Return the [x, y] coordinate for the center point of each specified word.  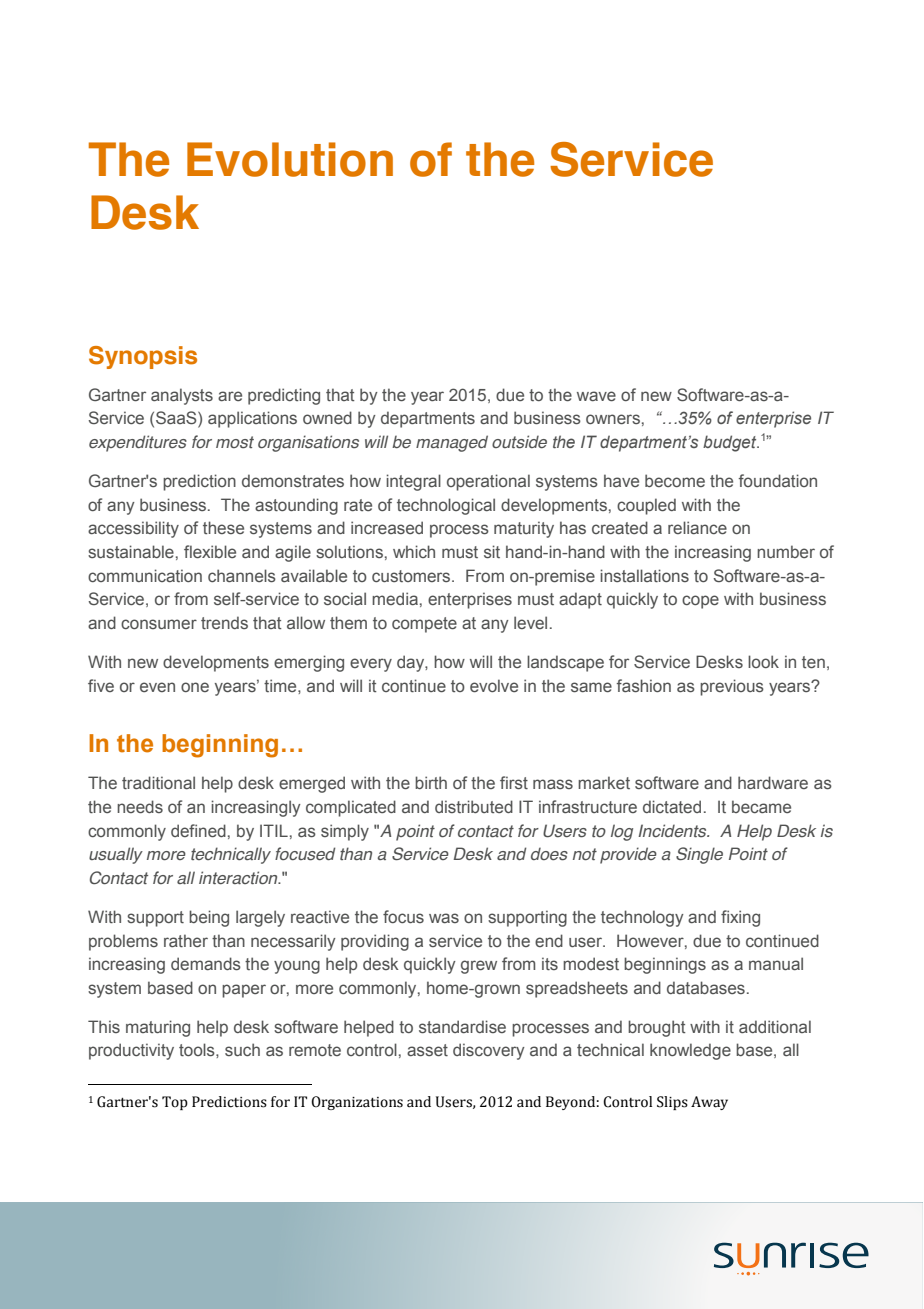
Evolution [290, 159]
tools [198, 1049]
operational [488, 482]
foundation [778, 480]
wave [596, 396]
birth [431, 782]
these [223, 527]
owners [613, 419]
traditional [158, 782]
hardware [773, 782]
